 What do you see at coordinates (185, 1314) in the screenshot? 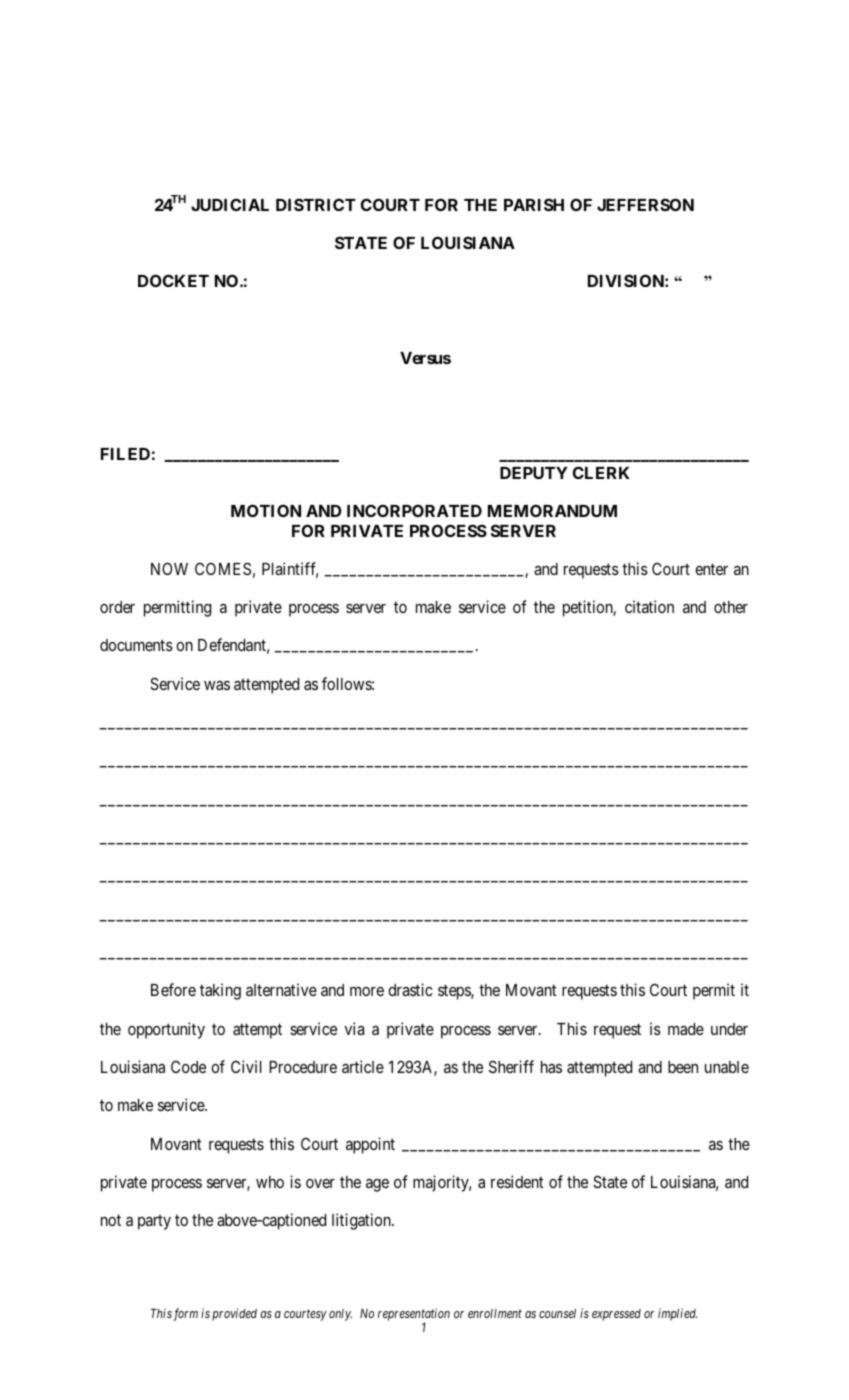
I see `form` at bounding box center [185, 1314].
